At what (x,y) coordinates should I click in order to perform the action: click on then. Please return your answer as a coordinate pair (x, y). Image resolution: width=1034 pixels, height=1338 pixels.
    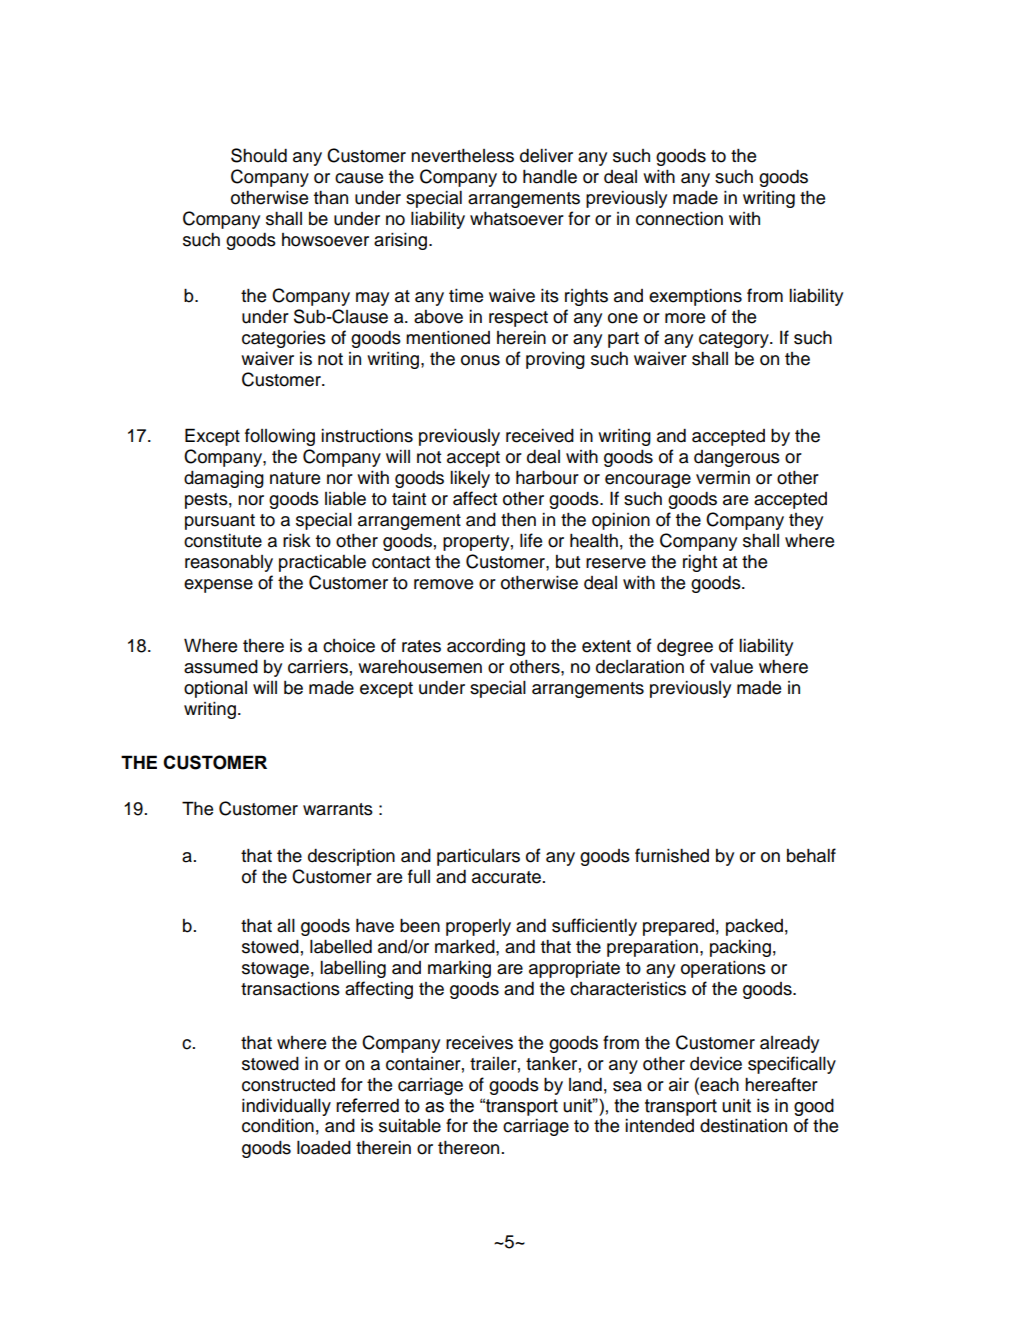
    Looking at the image, I should click on (518, 520).
